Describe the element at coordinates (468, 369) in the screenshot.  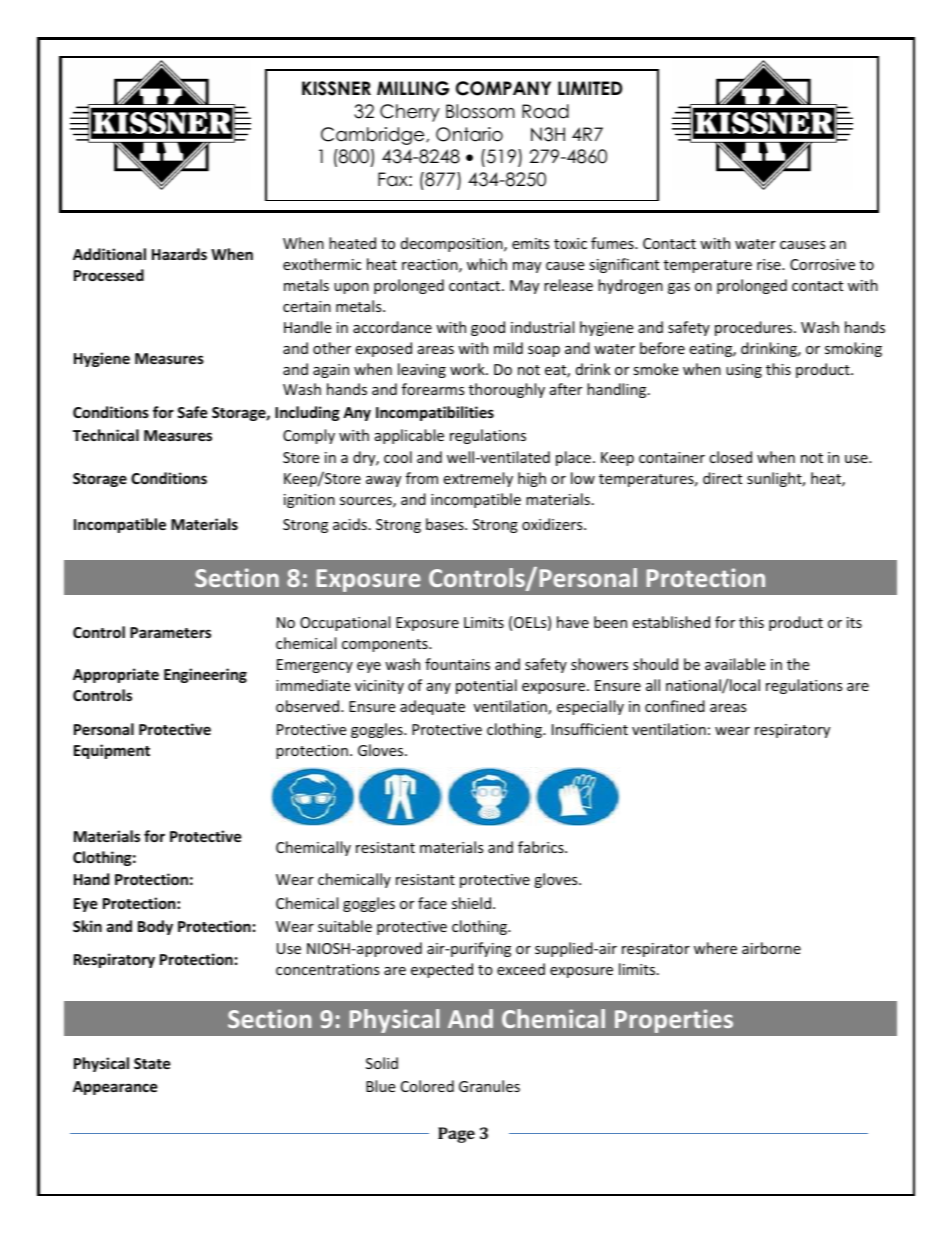
I see `work` at that location.
